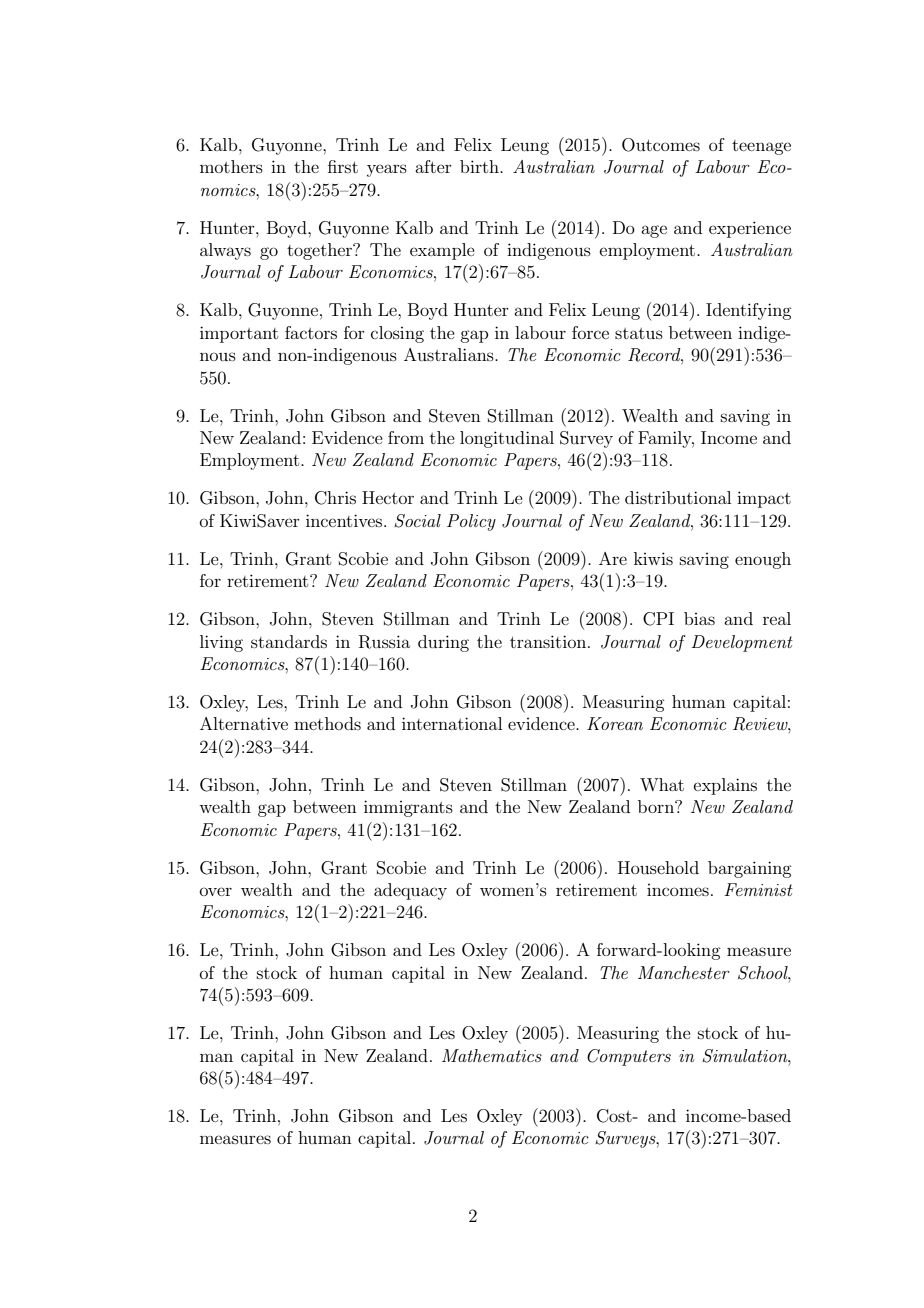  Describe the element at coordinates (335, 498) in the screenshot. I see `Chris` at that location.
